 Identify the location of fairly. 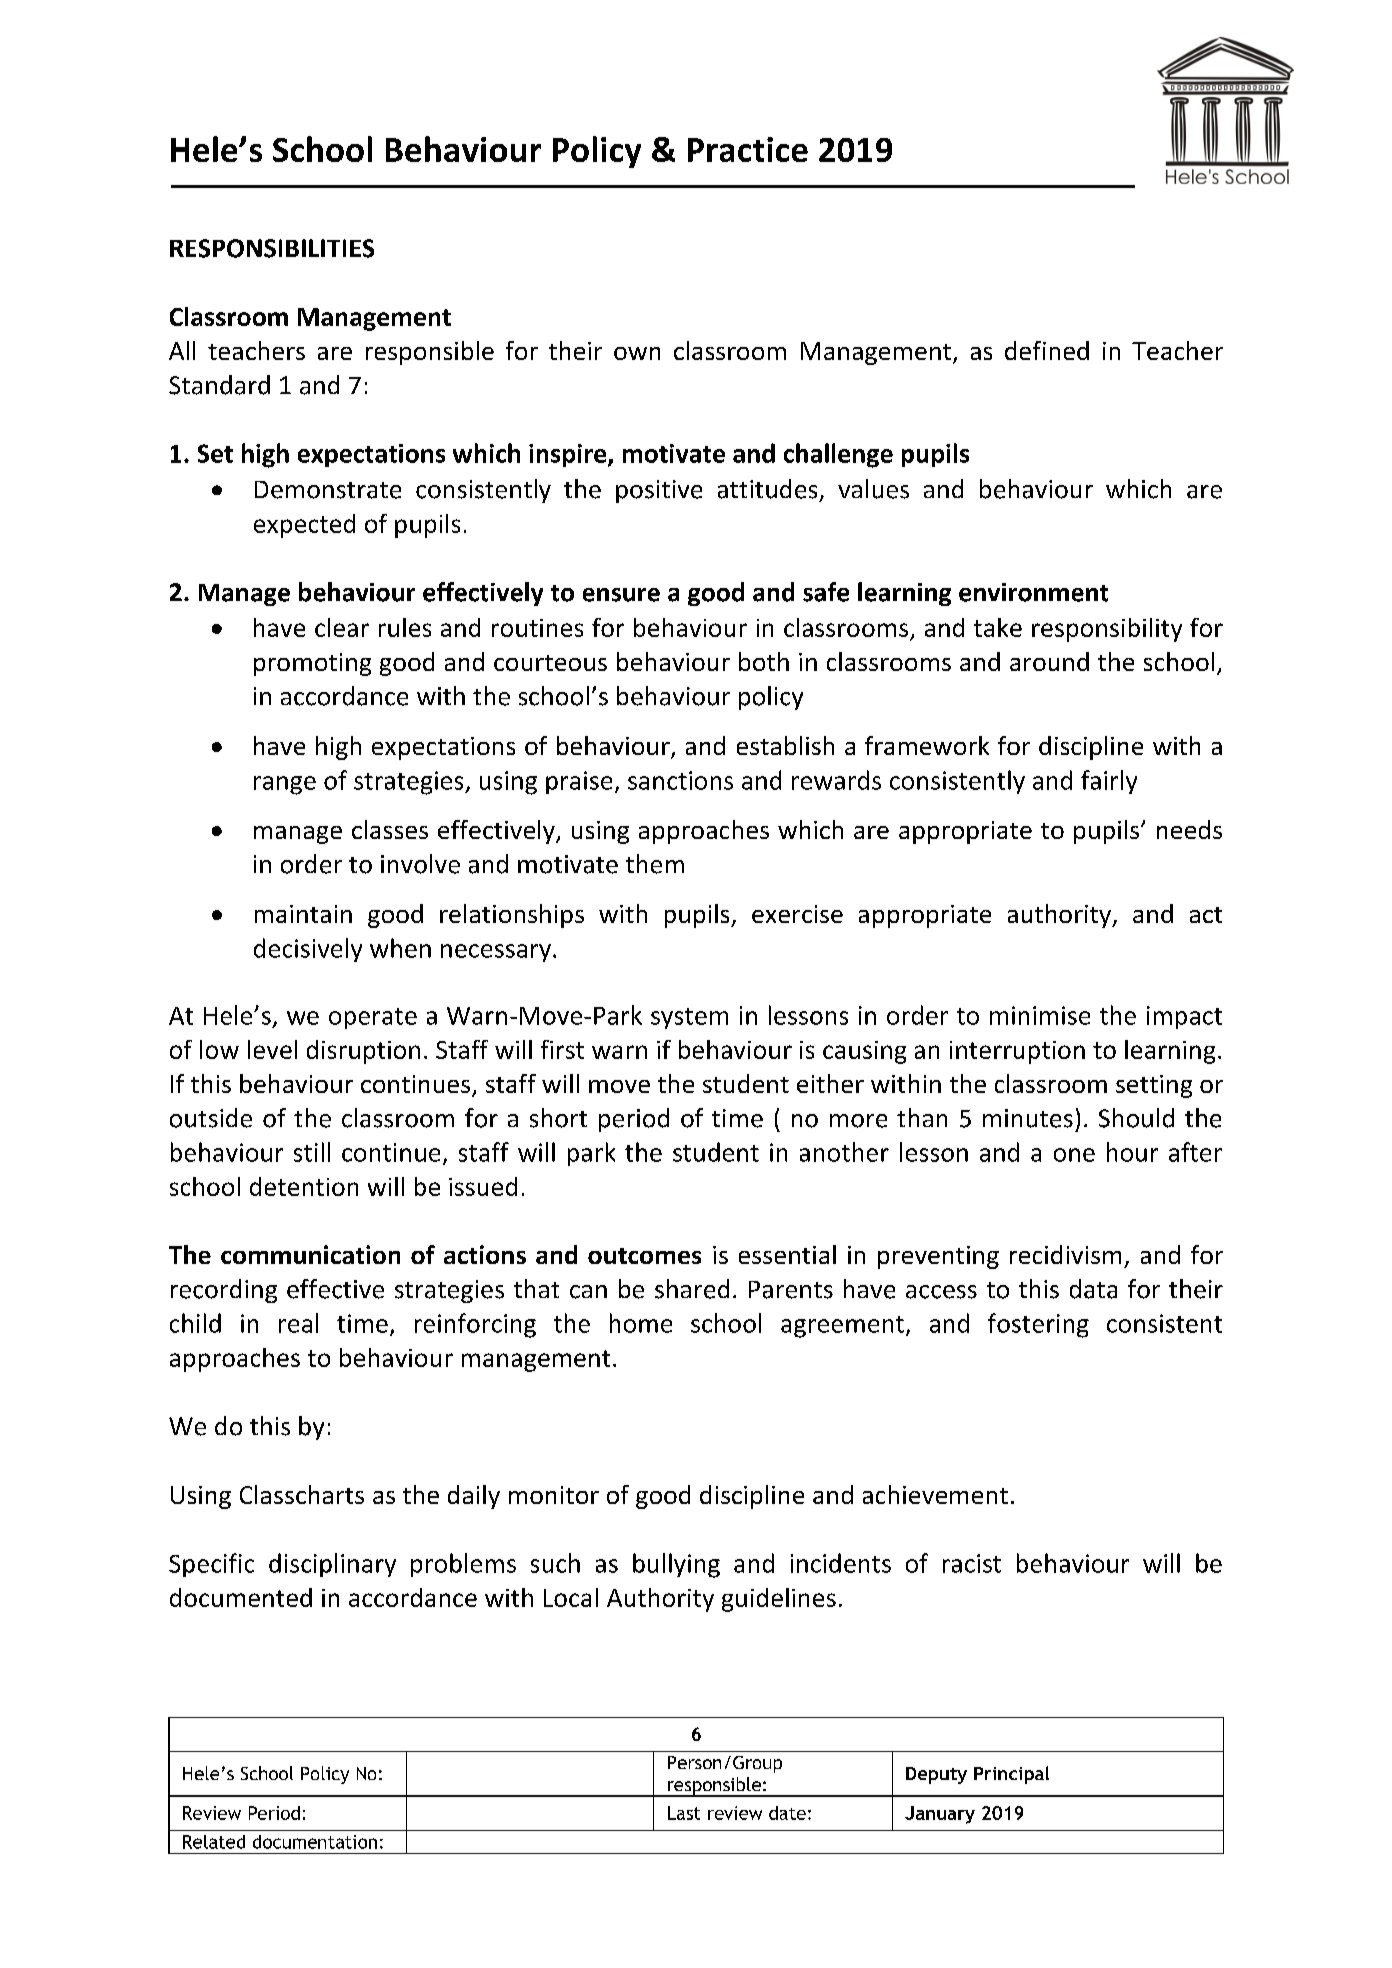
(1109, 782).
